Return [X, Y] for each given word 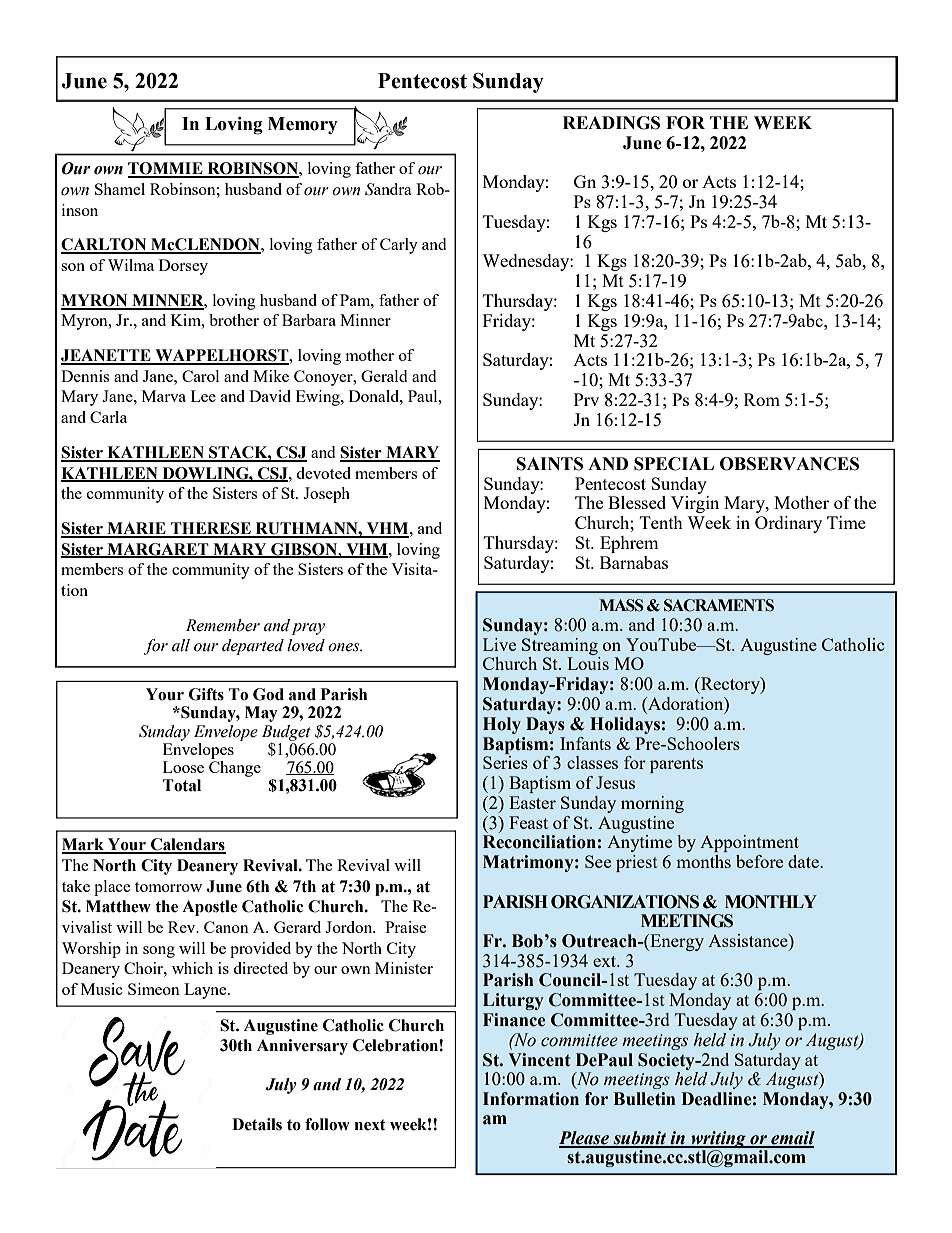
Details [257, 1124]
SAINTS [550, 464]
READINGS [611, 123]
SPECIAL [674, 464]
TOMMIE [166, 169]
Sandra [388, 189]
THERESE [211, 529]
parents [676, 765]
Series [505, 762]
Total [182, 785]
